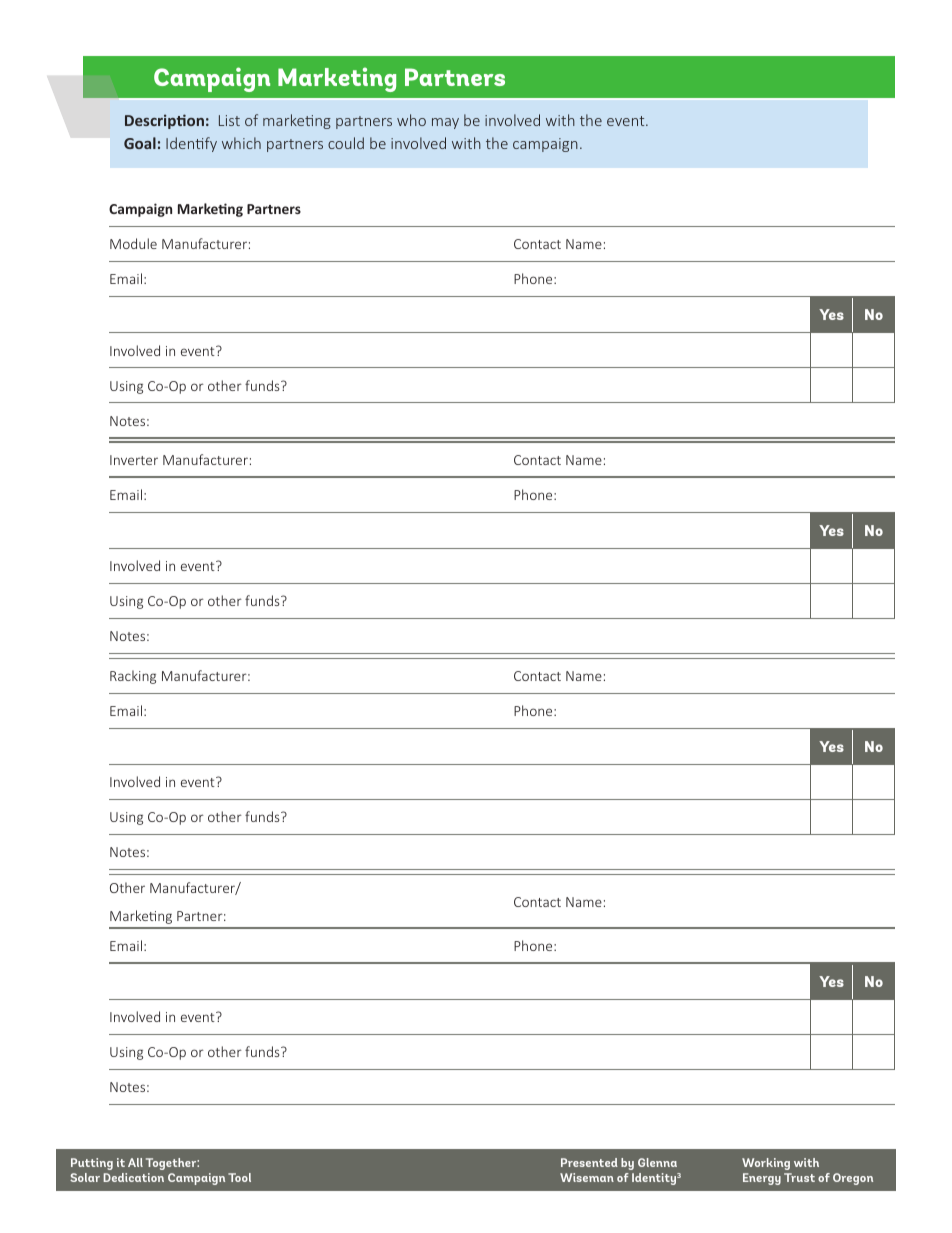  What do you see at coordinates (766, 1164) in the screenshot?
I see `Working` at bounding box center [766, 1164].
